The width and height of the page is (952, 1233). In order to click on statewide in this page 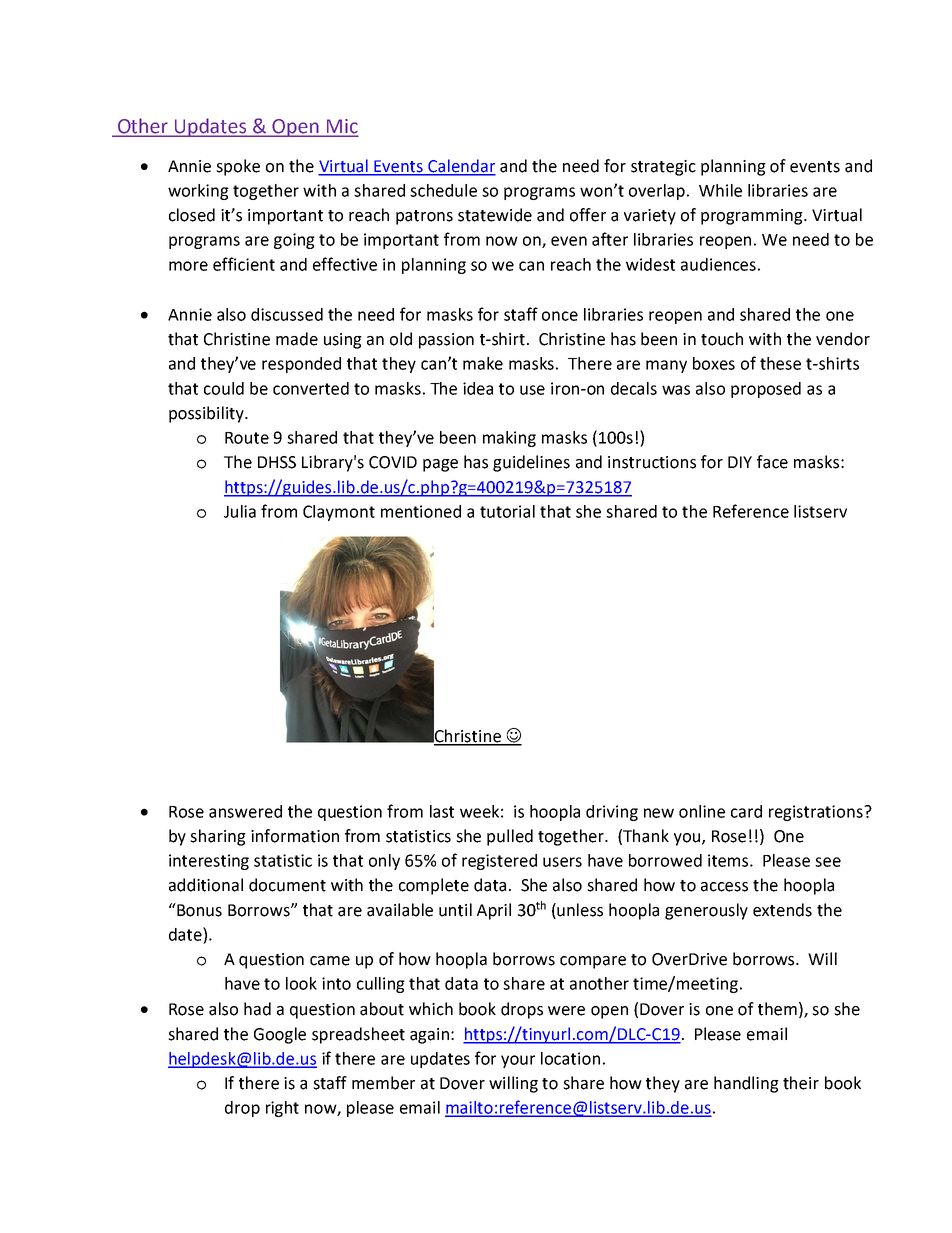, I will do `click(495, 215)`.
